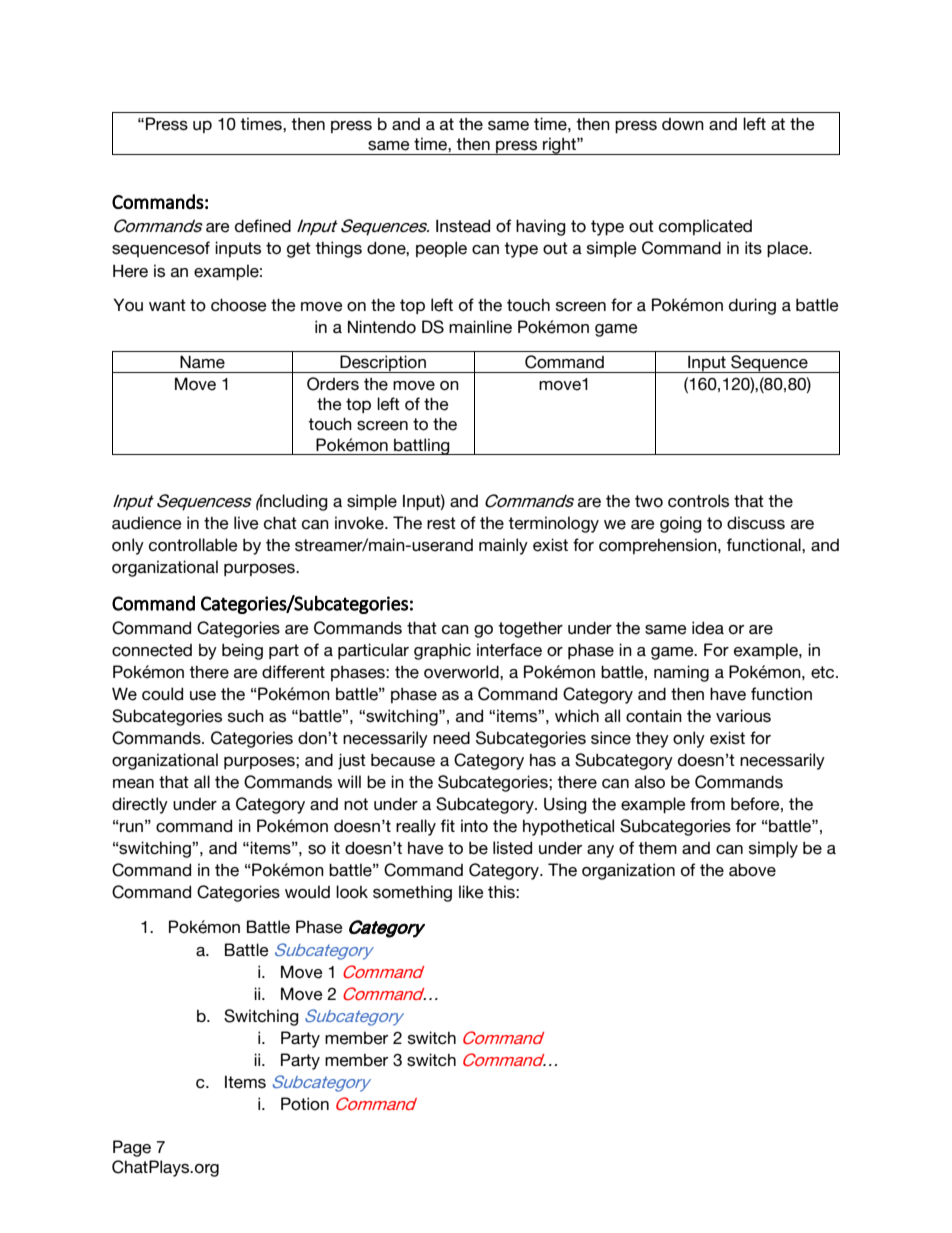 This screenshot has height=1233, width=952. What do you see at coordinates (305, 1104) in the screenshot?
I see `Potion` at bounding box center [305, 1104].
